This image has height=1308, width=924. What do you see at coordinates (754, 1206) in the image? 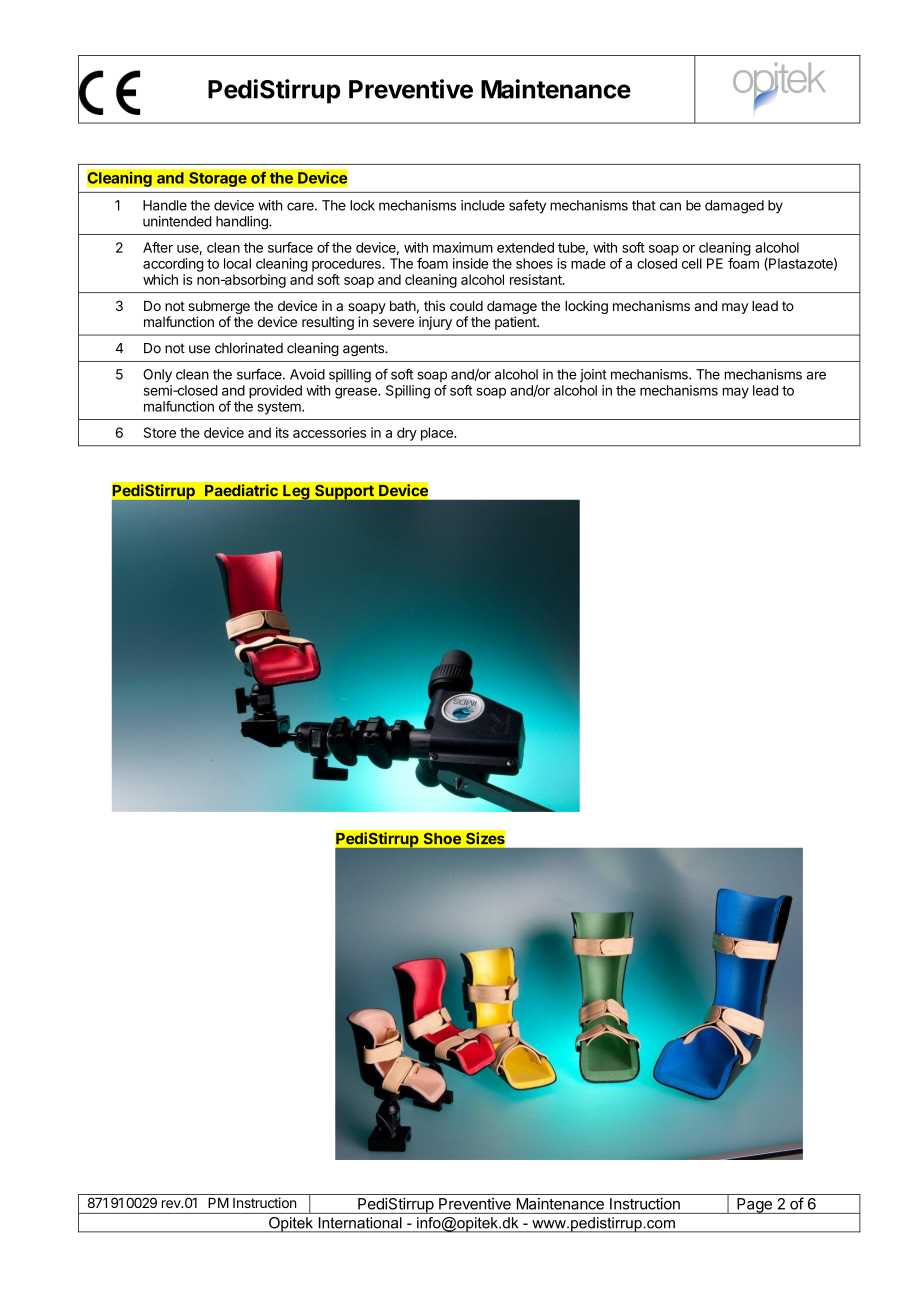
I see `Page` at bounding box center [754, 1206].
